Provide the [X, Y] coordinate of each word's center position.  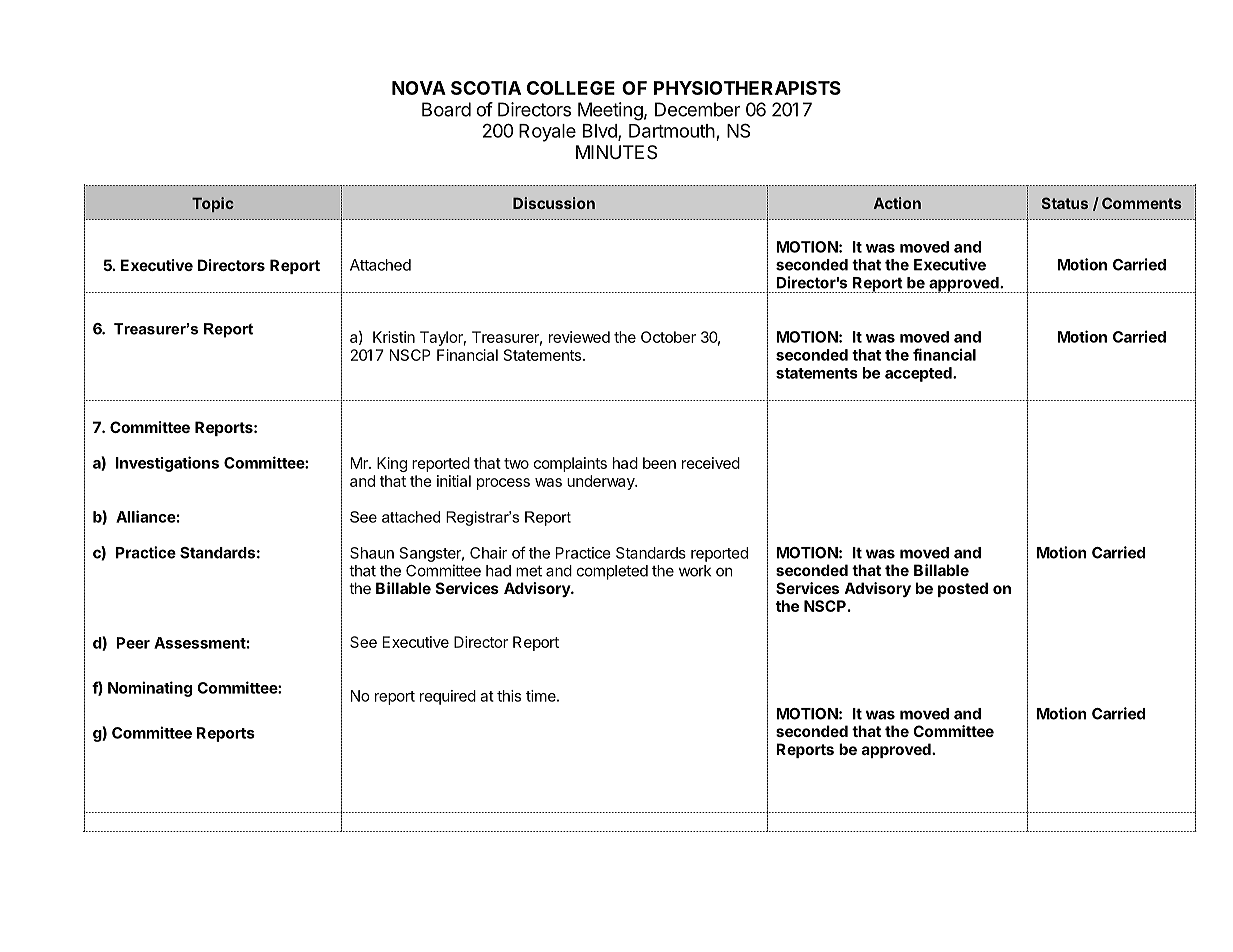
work [695, 571]
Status [1065, 203]
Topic [213, 204]
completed [612, 572]
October [668, 337]
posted [963, 589]
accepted [919, 374]
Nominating [150, 689]
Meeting [610, 111]
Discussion [554, 203]
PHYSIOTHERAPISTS [747, 88]
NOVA [419, 88]
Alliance [146, 516]
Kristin [394, 337]
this [509, 696]
